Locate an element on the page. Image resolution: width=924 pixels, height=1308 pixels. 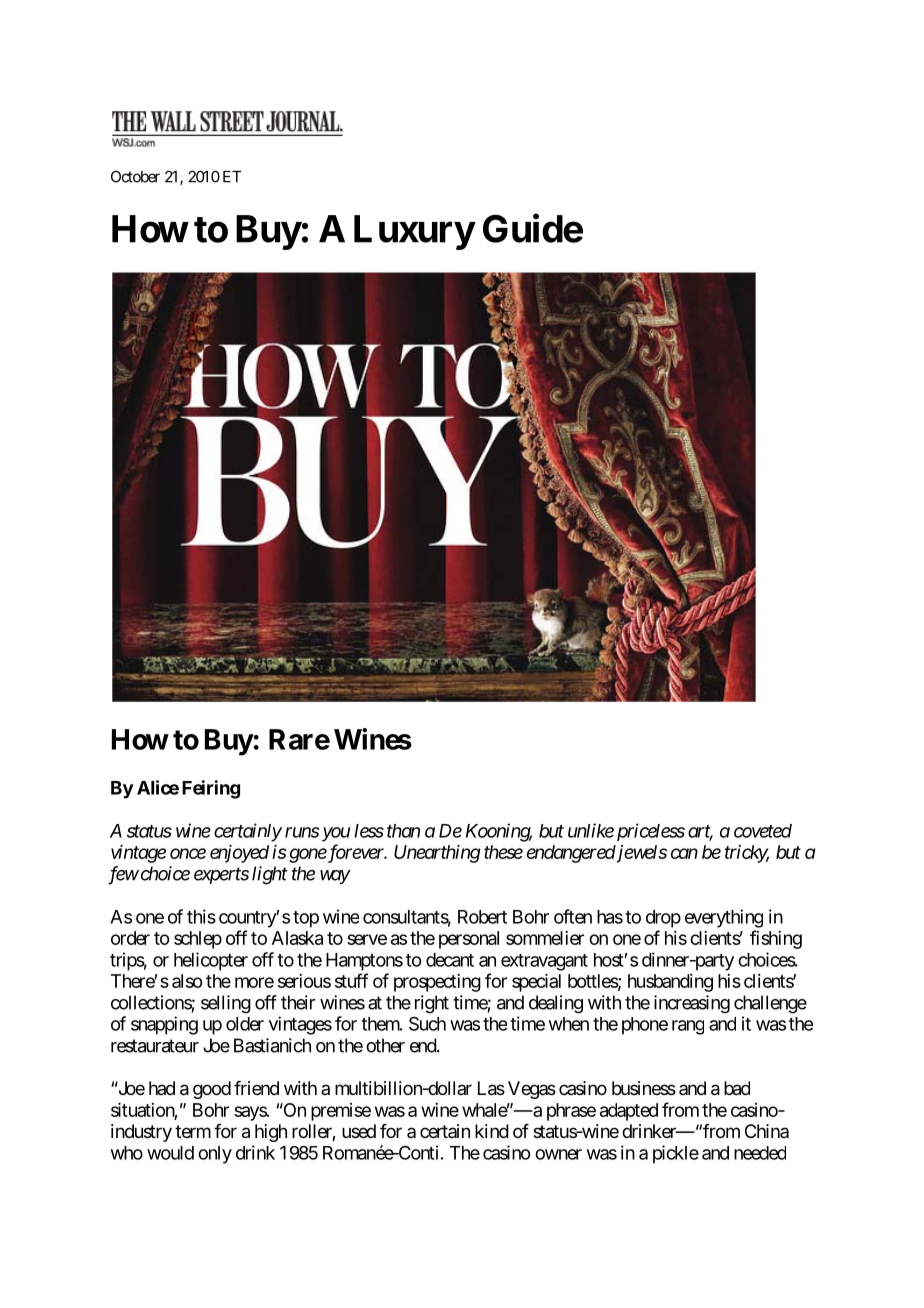
coveted is located at coordinates (763, 831).
